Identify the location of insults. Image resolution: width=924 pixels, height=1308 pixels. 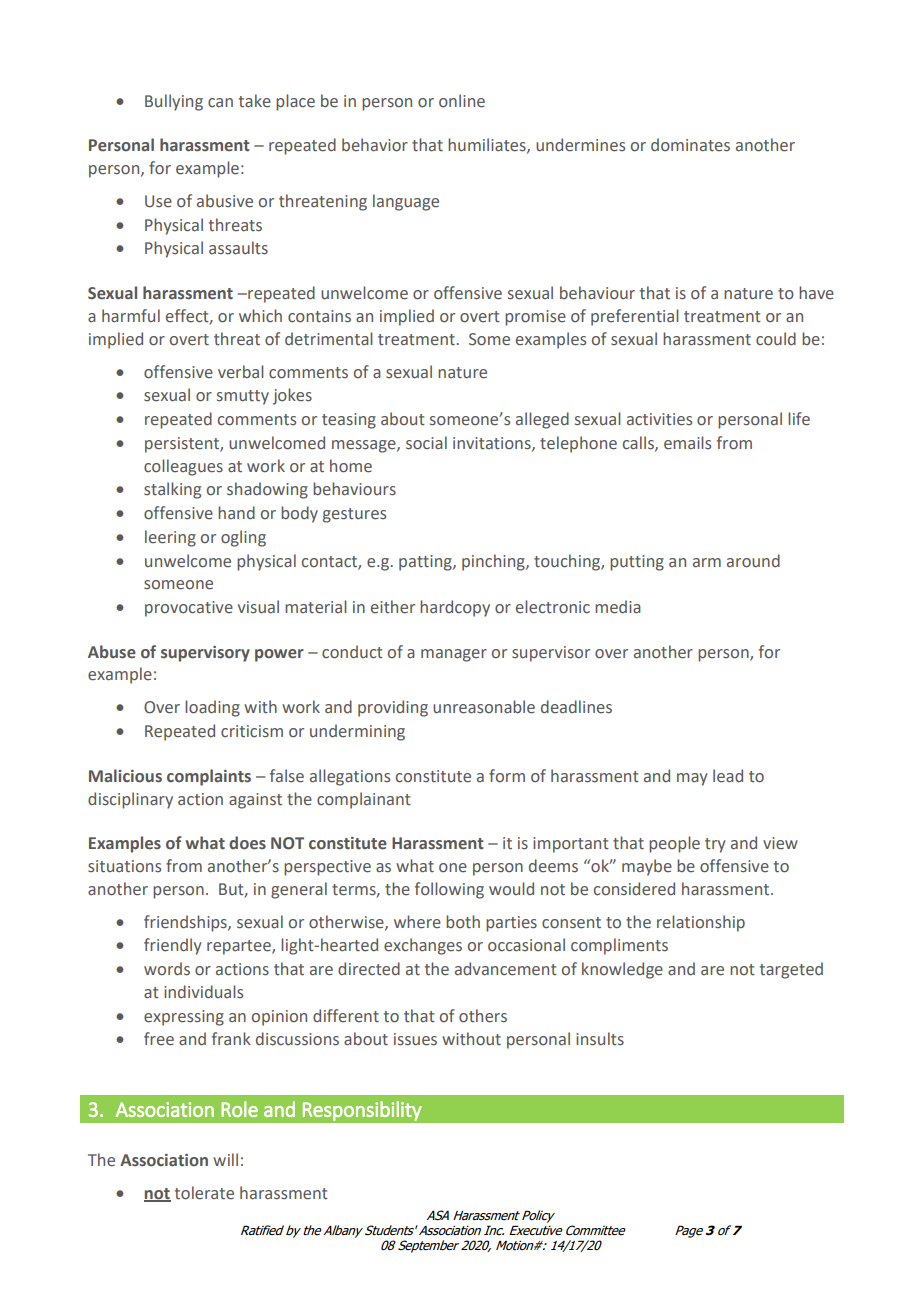
(600, 1039).
